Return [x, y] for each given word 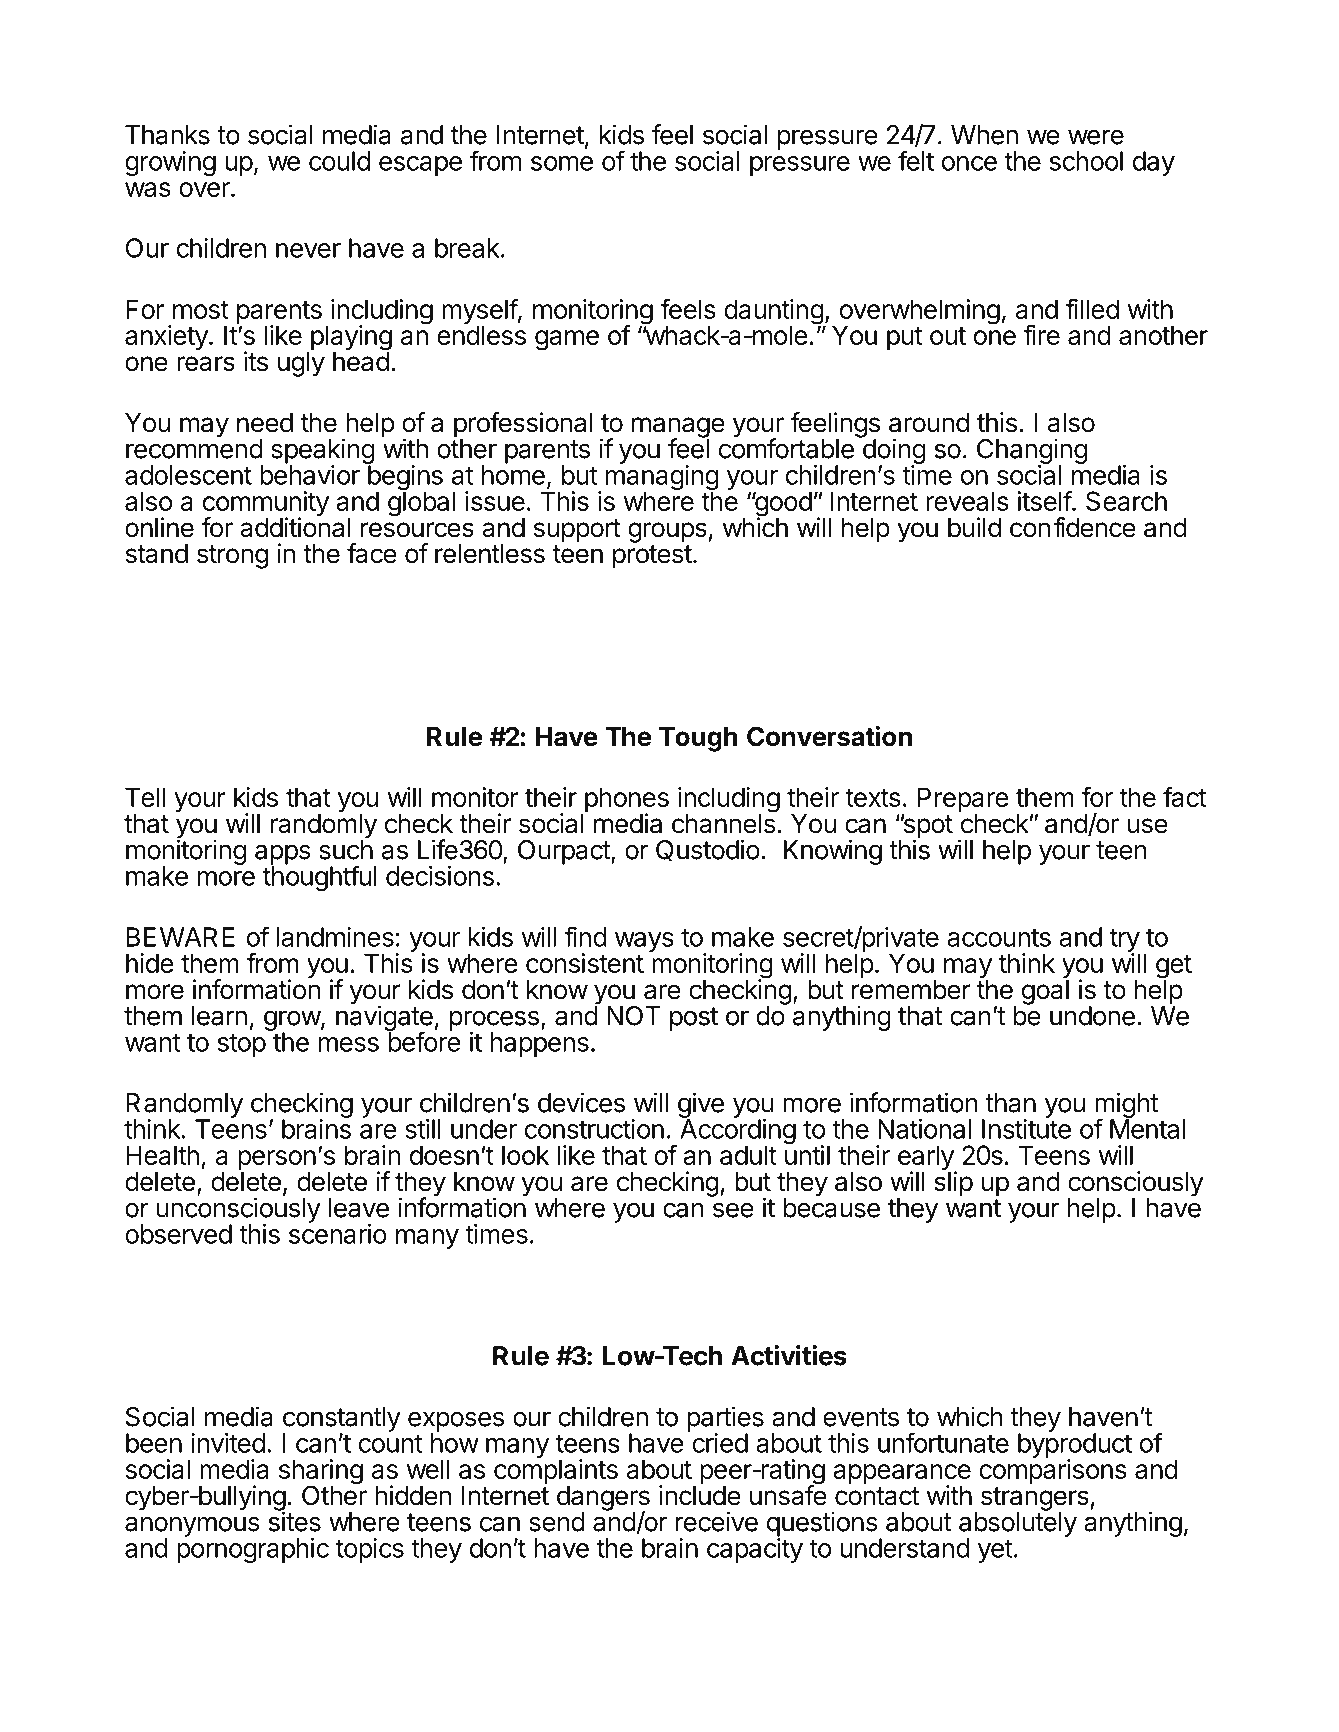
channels [724, 823]
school [1086, 161]
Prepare [963, 801]
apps [283, 855]
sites [295, 1521]
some [562, 163]
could [339, 161]
